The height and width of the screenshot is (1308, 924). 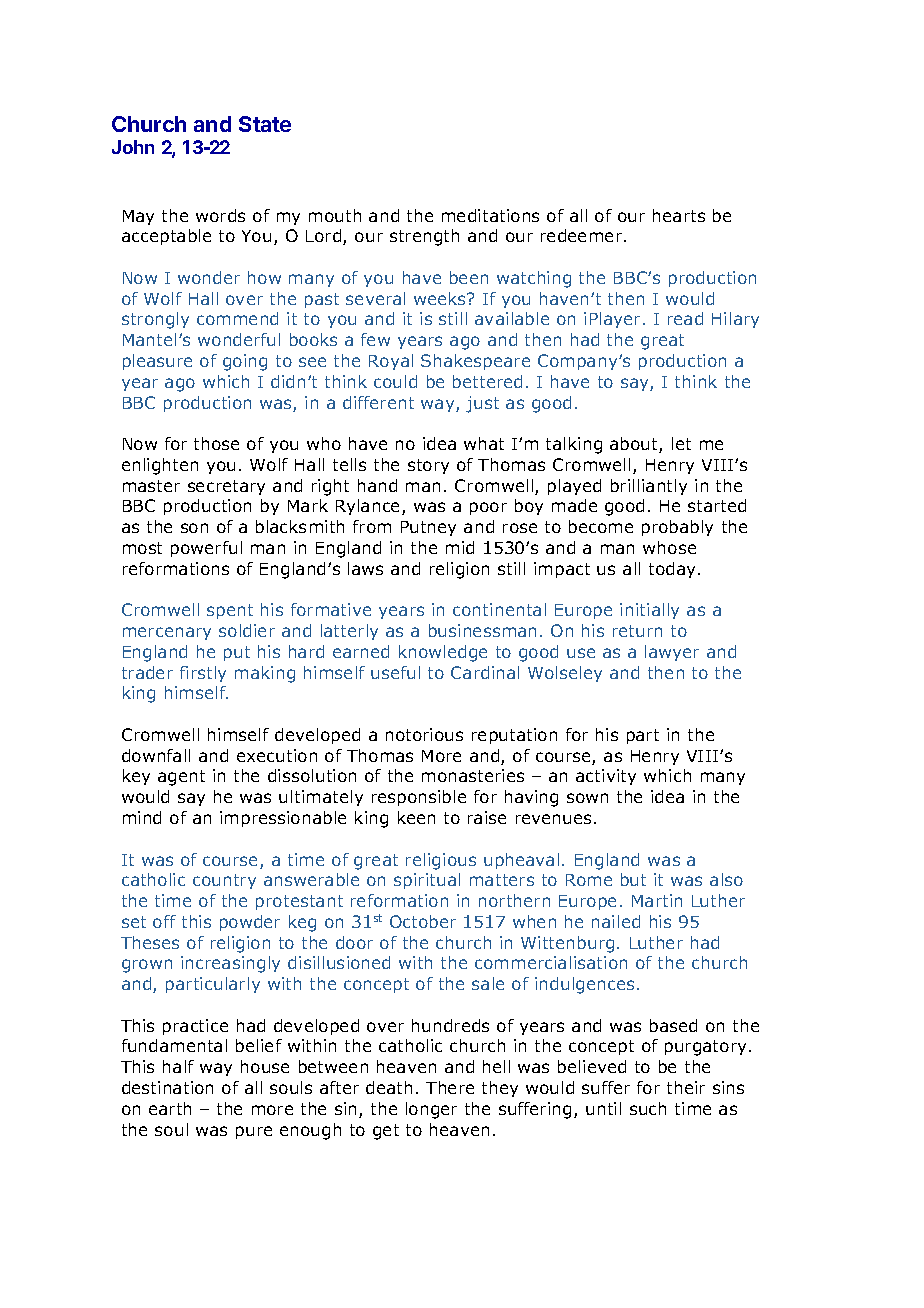 I want to click on but, so click(x=633, y=879).
